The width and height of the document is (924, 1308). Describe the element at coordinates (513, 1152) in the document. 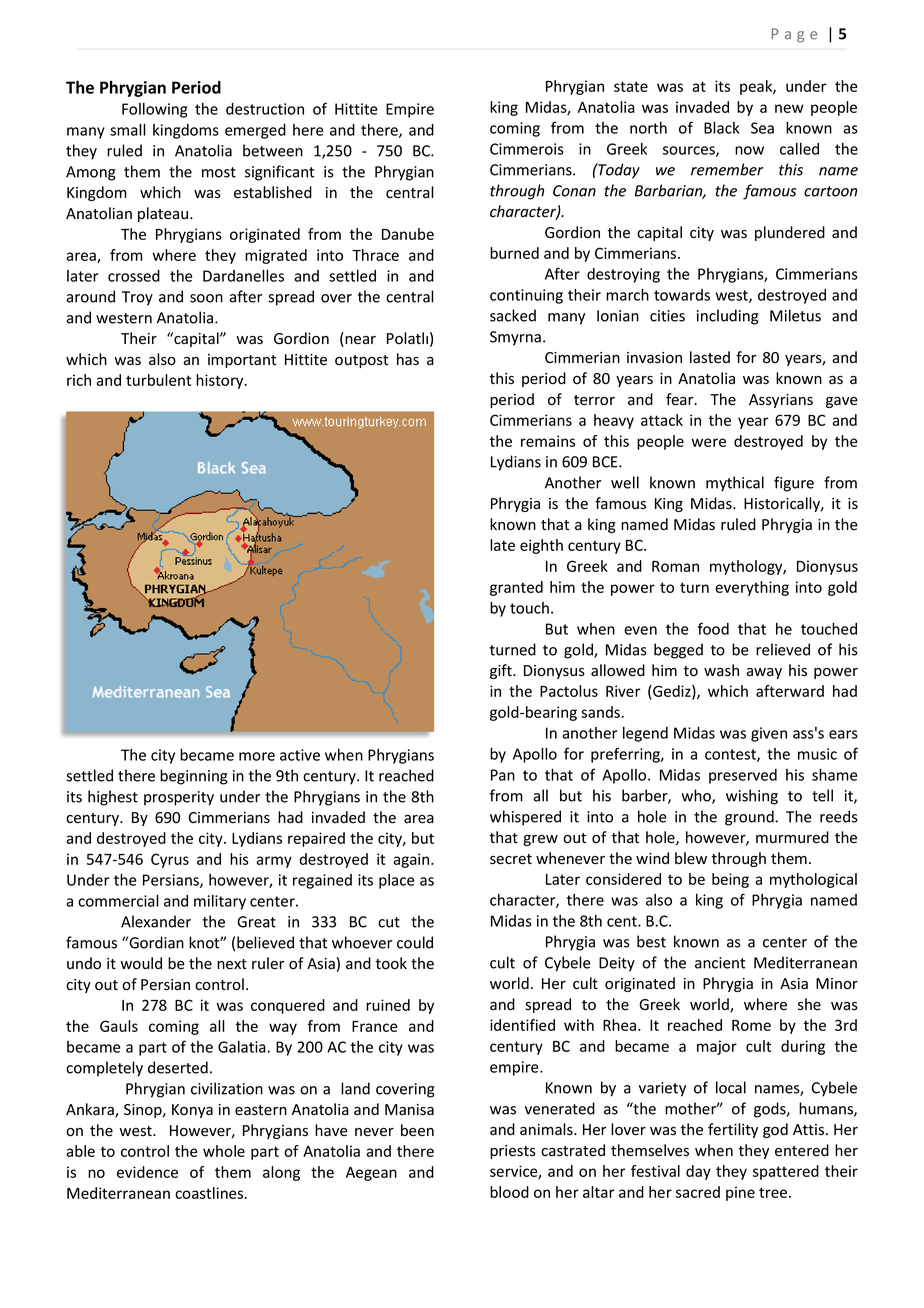

I see `priests` at that location.
